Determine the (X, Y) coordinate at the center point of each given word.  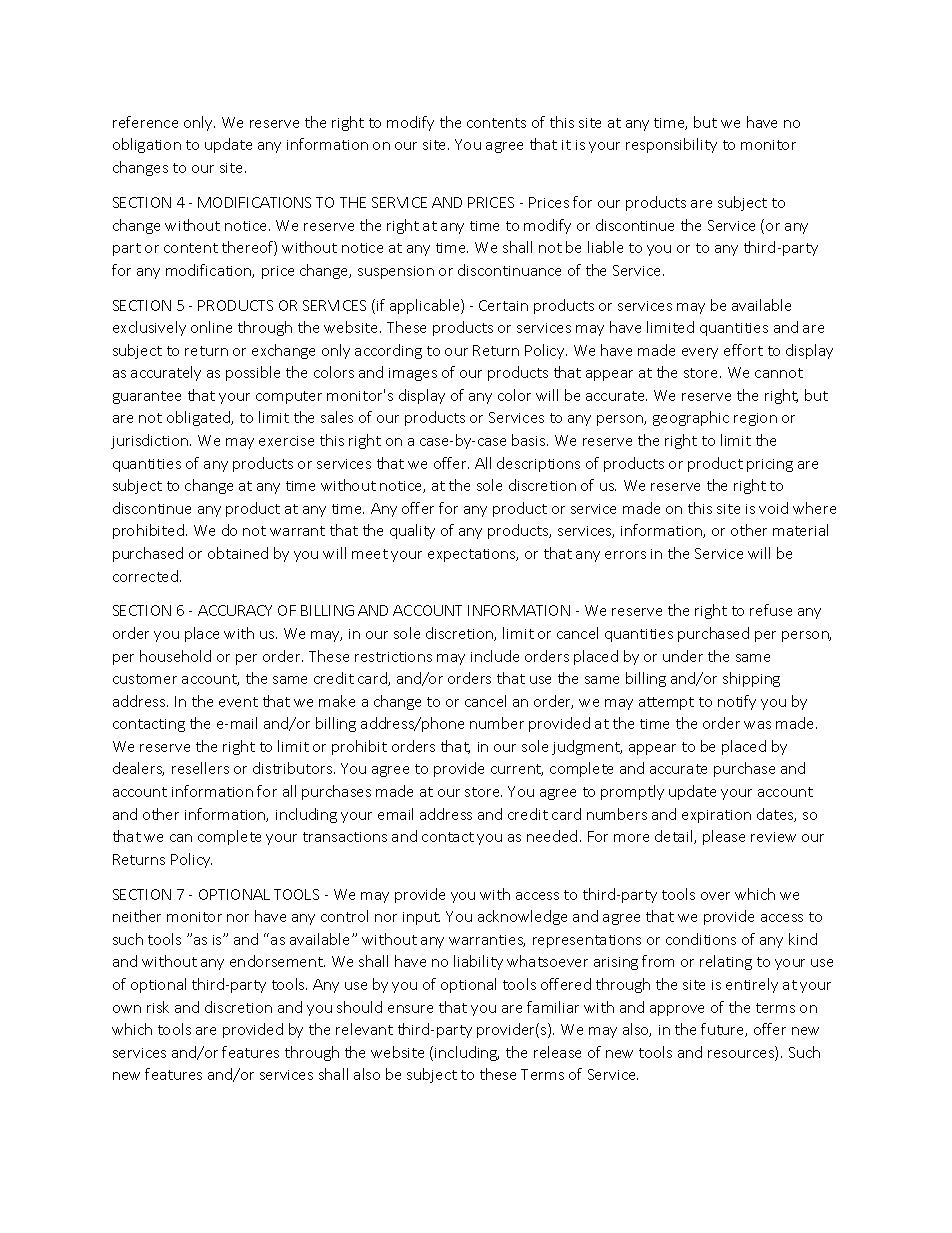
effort (743, 350)
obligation (147, 145)
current (517, 770)
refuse (771, 610)
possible (253, 373)
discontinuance (509, 270)
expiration (716, 816)
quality (412, 531)
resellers (200, 768)
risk (158, 1007)
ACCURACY (235, 610)
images (413, 374)
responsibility (671, 145)
